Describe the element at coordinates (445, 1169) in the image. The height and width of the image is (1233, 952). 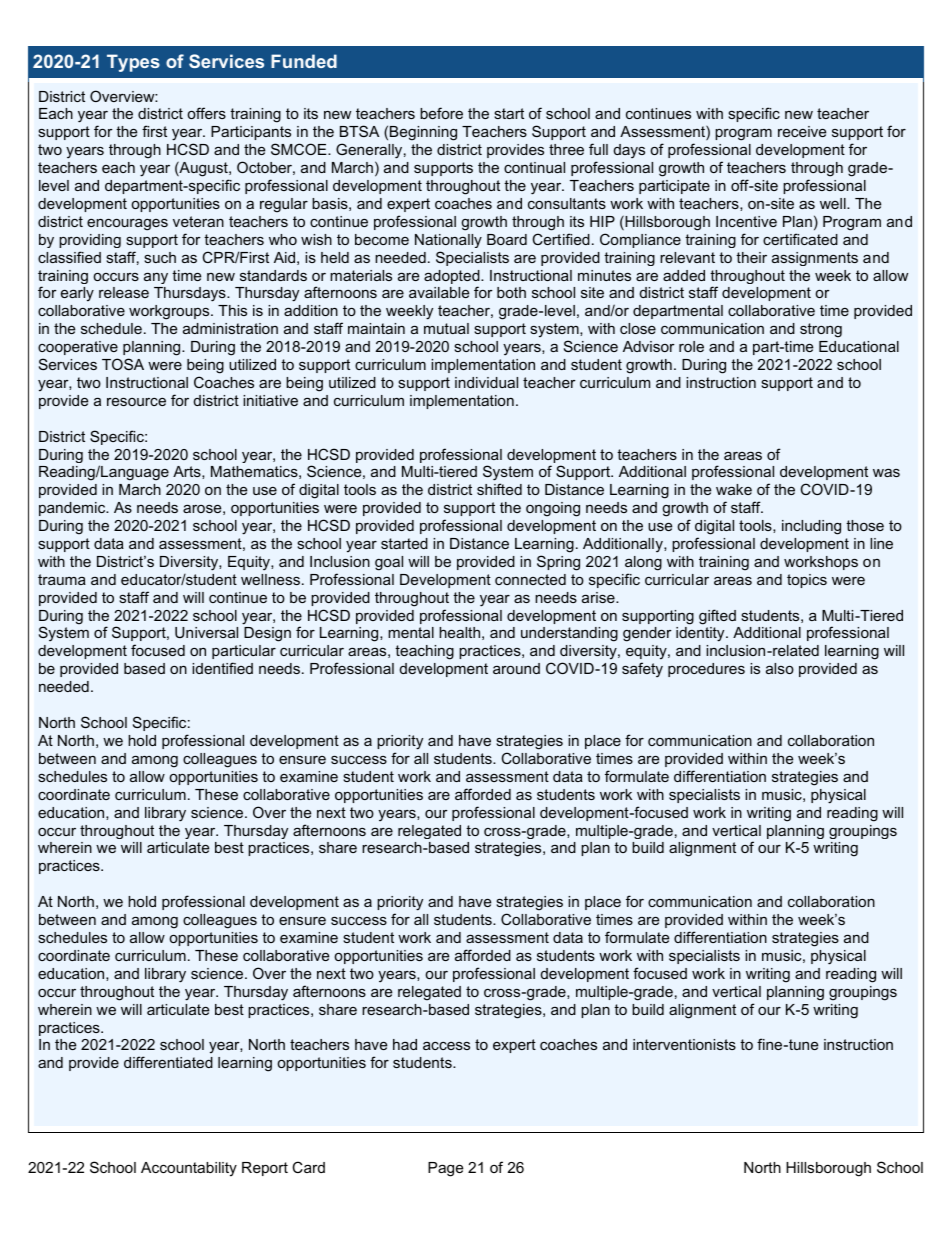
I see `Page` at that location.
